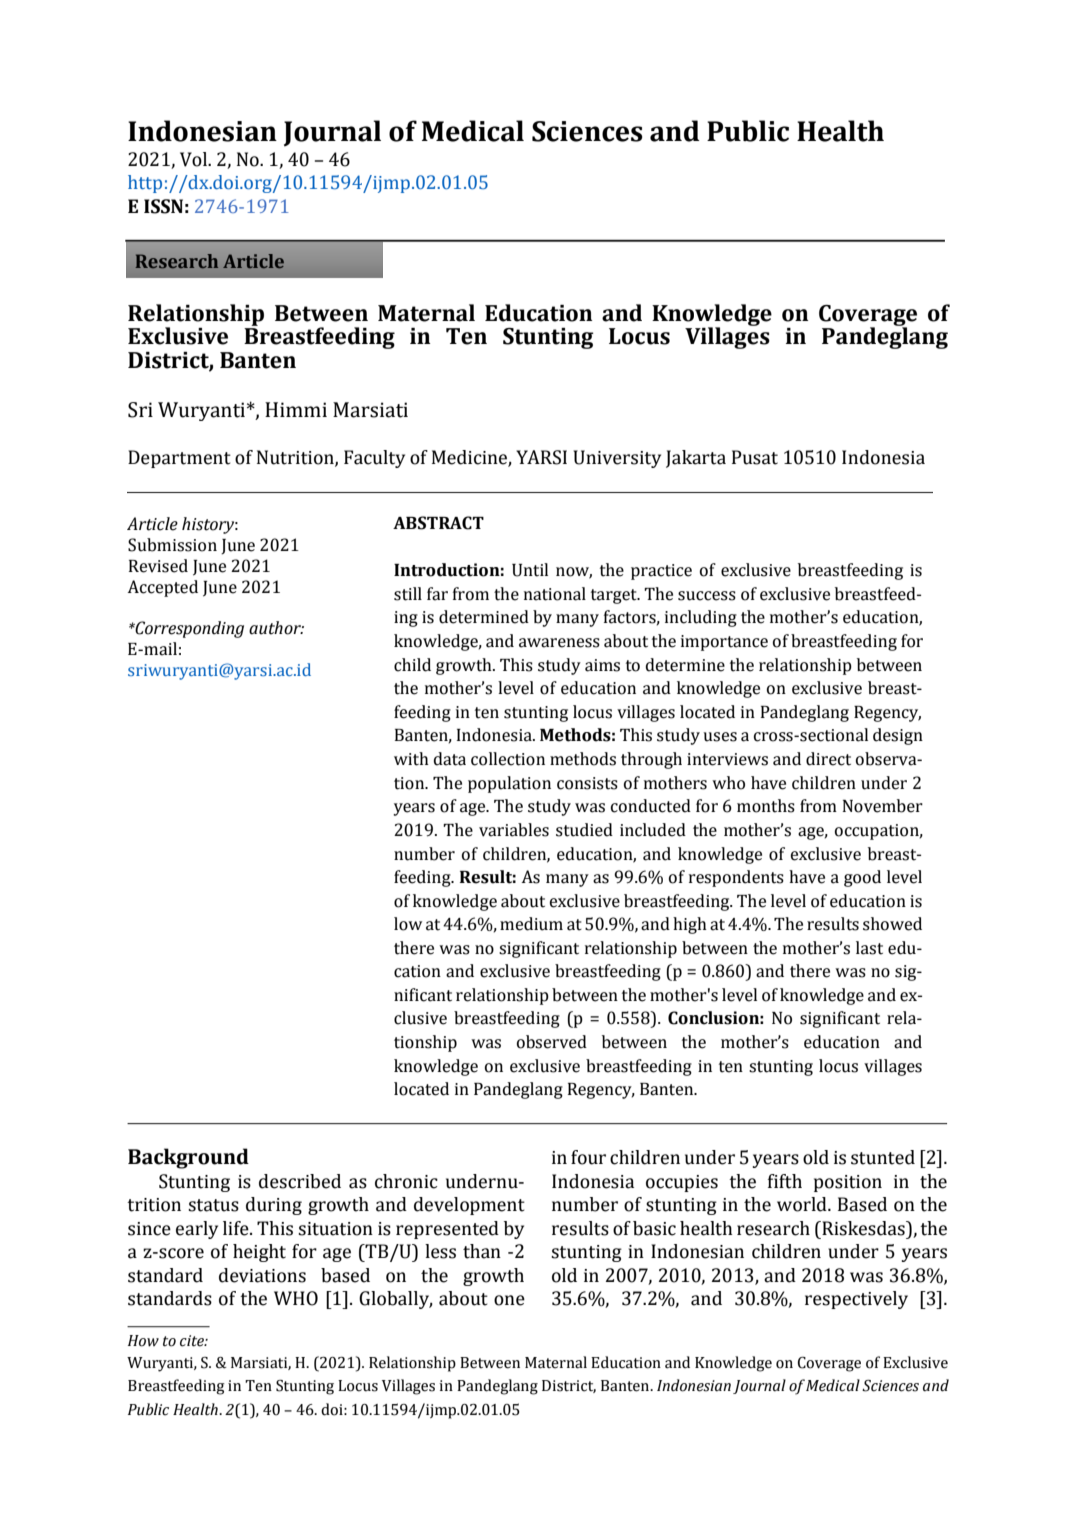 The width and height of the screenshot is (1076, 1522). I want to click on height, so click(259, 1253).
